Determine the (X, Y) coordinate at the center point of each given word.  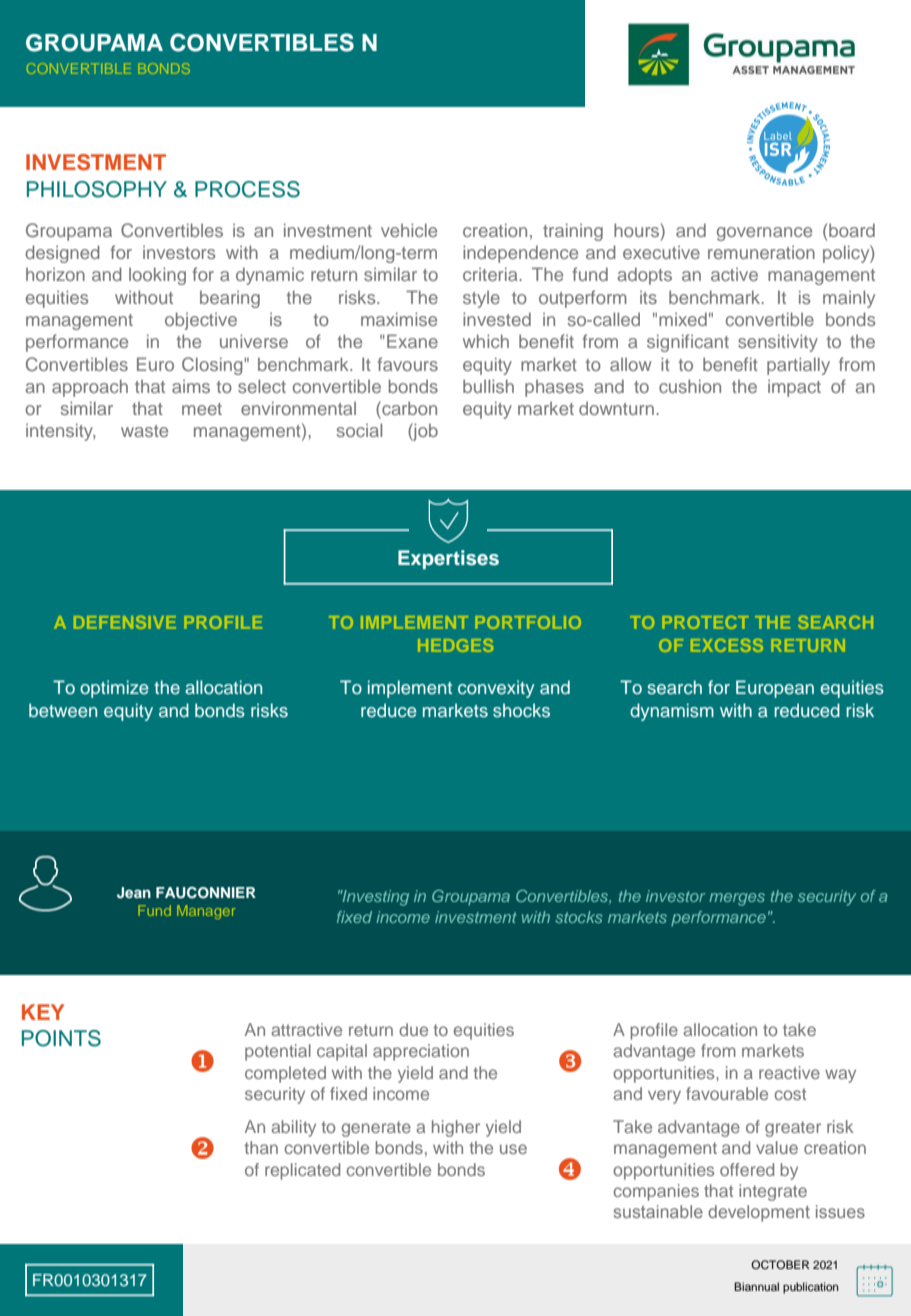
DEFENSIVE (125, 622)
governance (764, 234)
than (261, 1147)
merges (737, 899)
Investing (375, 898)
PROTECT (705, 622)
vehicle (409, 230)
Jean (134, 893)
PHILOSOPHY (97, 189)
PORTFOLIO (528, 622)
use (513, 1149)
